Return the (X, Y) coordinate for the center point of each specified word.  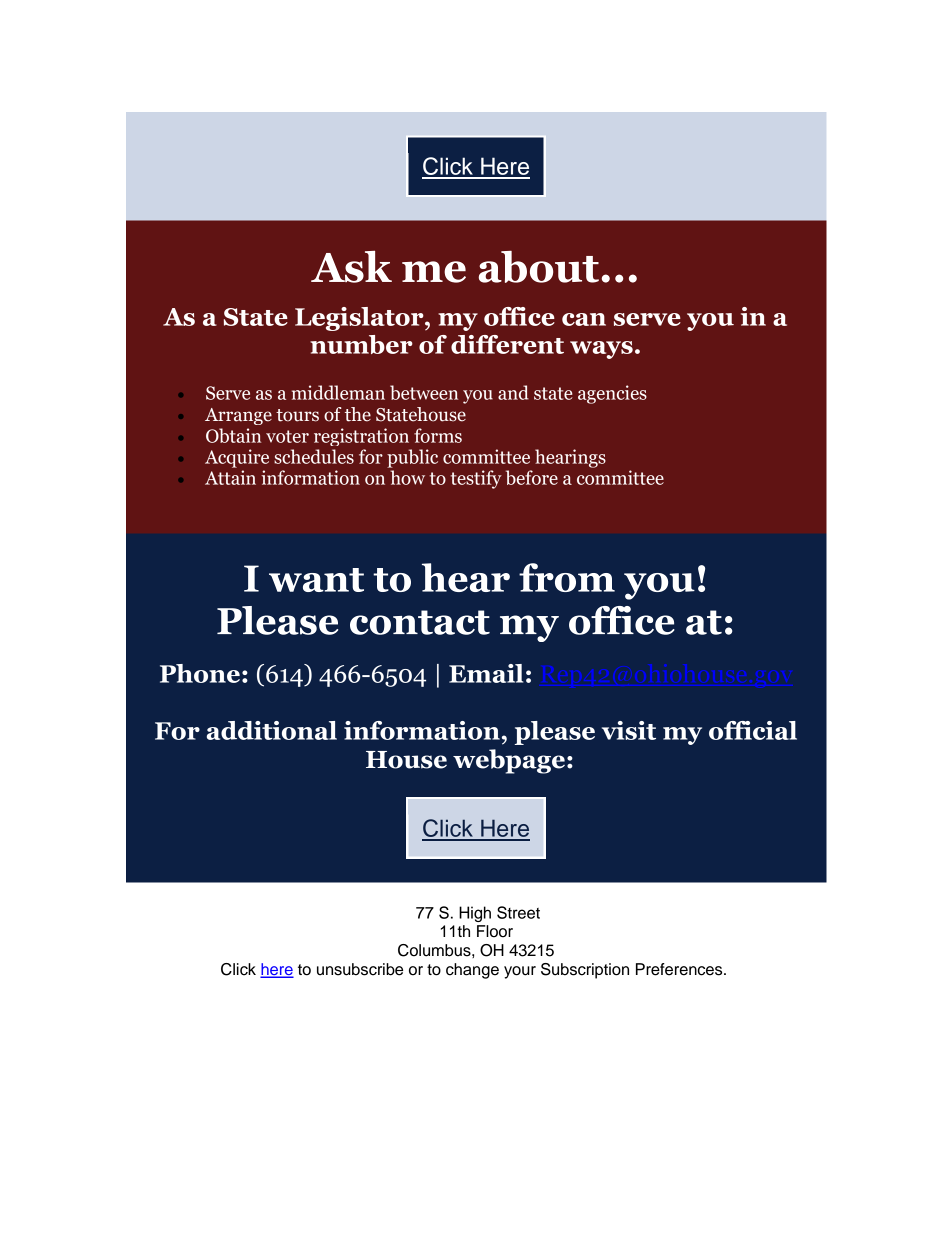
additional (272, 730)
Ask (351, 266)
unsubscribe (360, 969)
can (584, 319)
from (567, 577)
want (316, 580)
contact (420, 622)
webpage (509, 761)
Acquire (237, 458)
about (539, 267)
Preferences (680, 969)
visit (629, 730)
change (472, 971)
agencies (612, 394)
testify (476, 479)
